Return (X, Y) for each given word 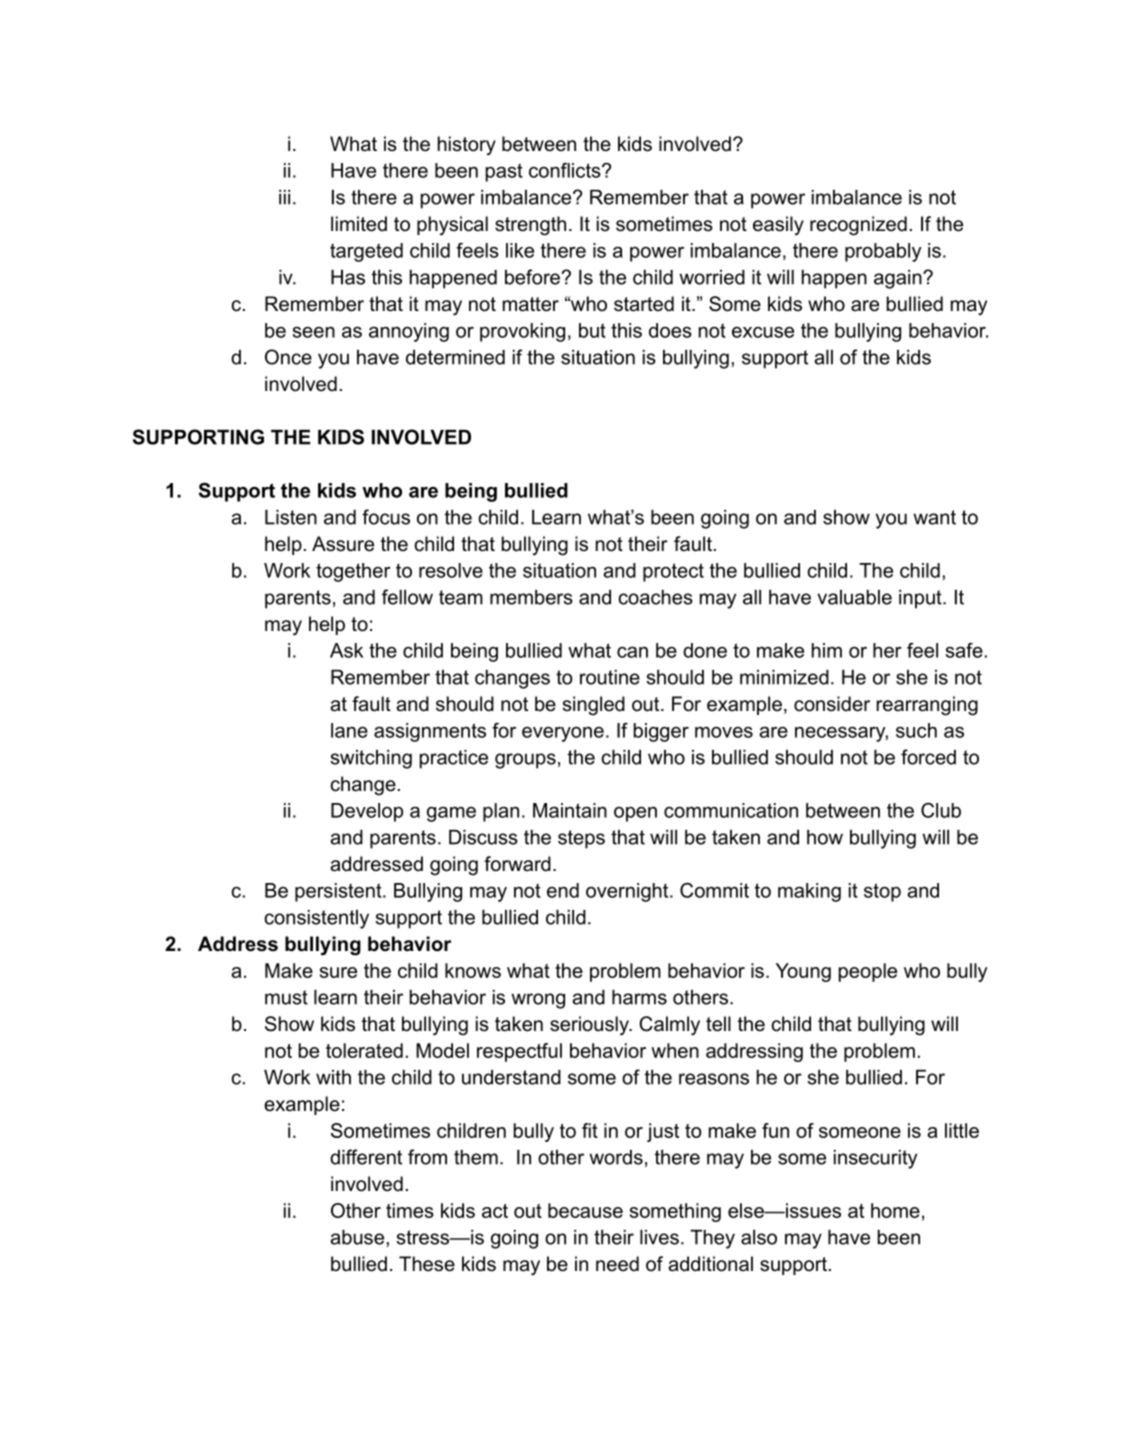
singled (594, 706)
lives (659, 1237)
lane (349, 730)
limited (359, 224)
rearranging (927, 706)
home (895, 1210)
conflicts (566, 170)
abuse (358, 1237)
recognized (858, 226)
